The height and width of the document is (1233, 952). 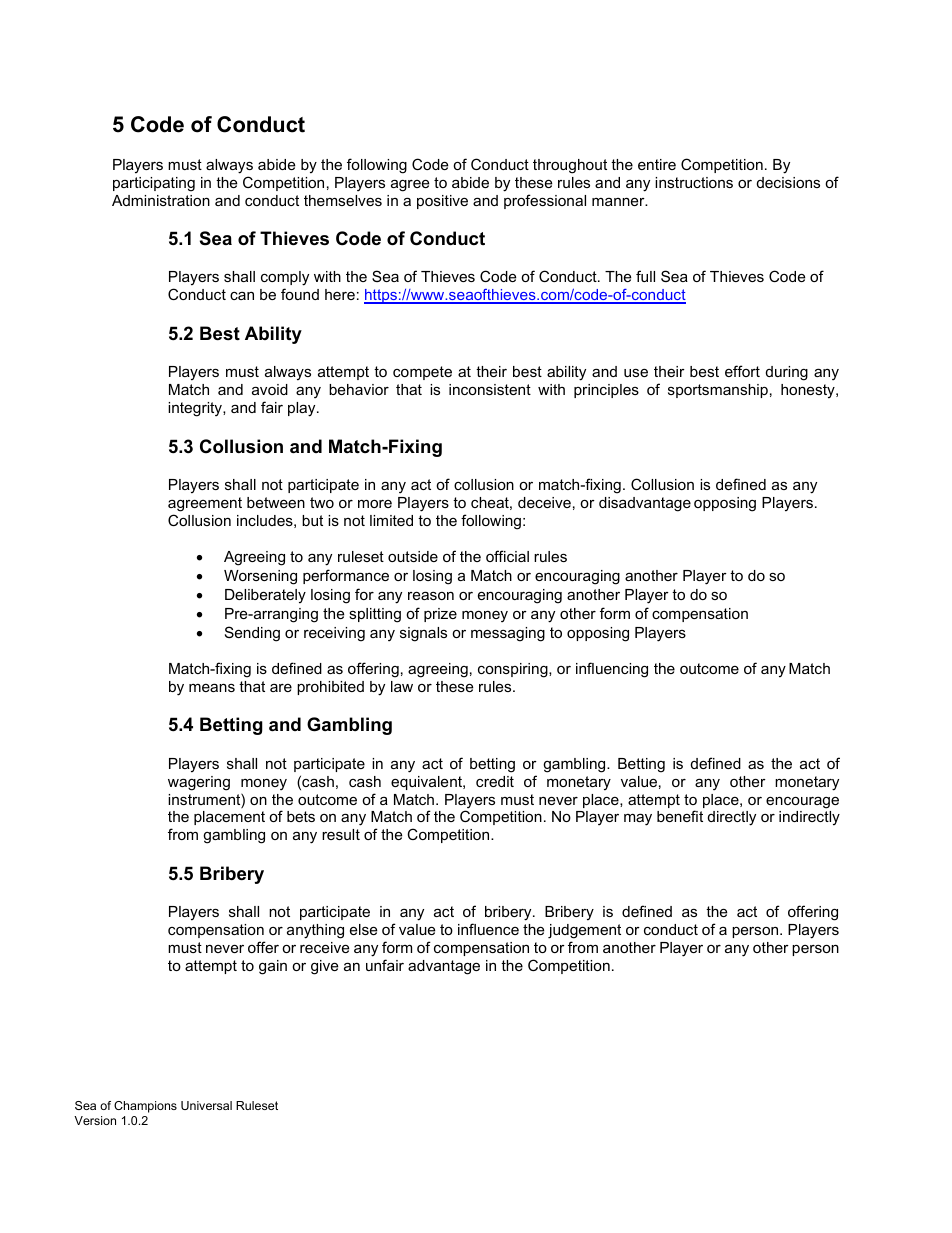 What do you see at coordinates (324, 967) in the document?
I see `give` at bounding box center [324, 967].
